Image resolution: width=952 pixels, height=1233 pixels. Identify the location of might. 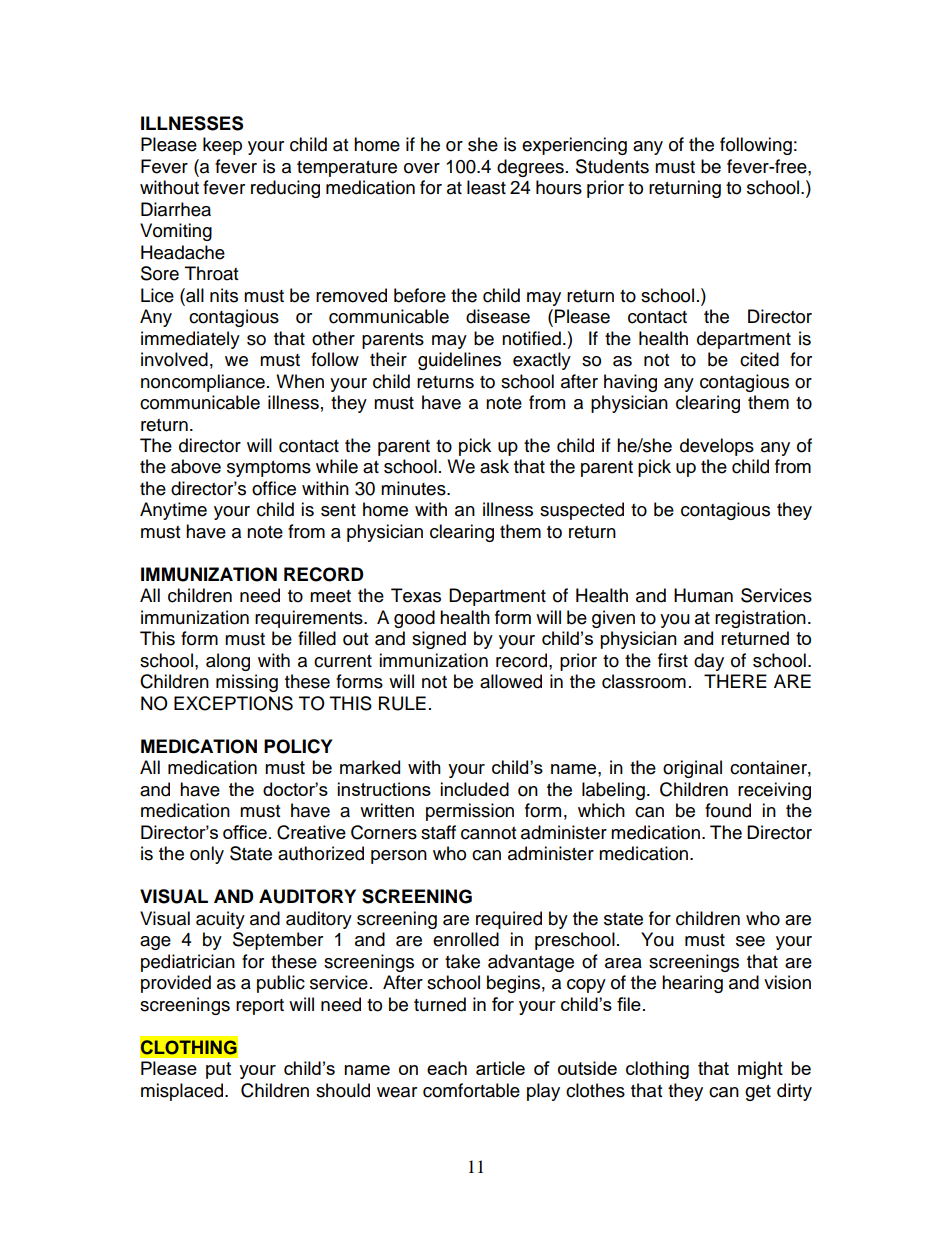
(760, 1070).
